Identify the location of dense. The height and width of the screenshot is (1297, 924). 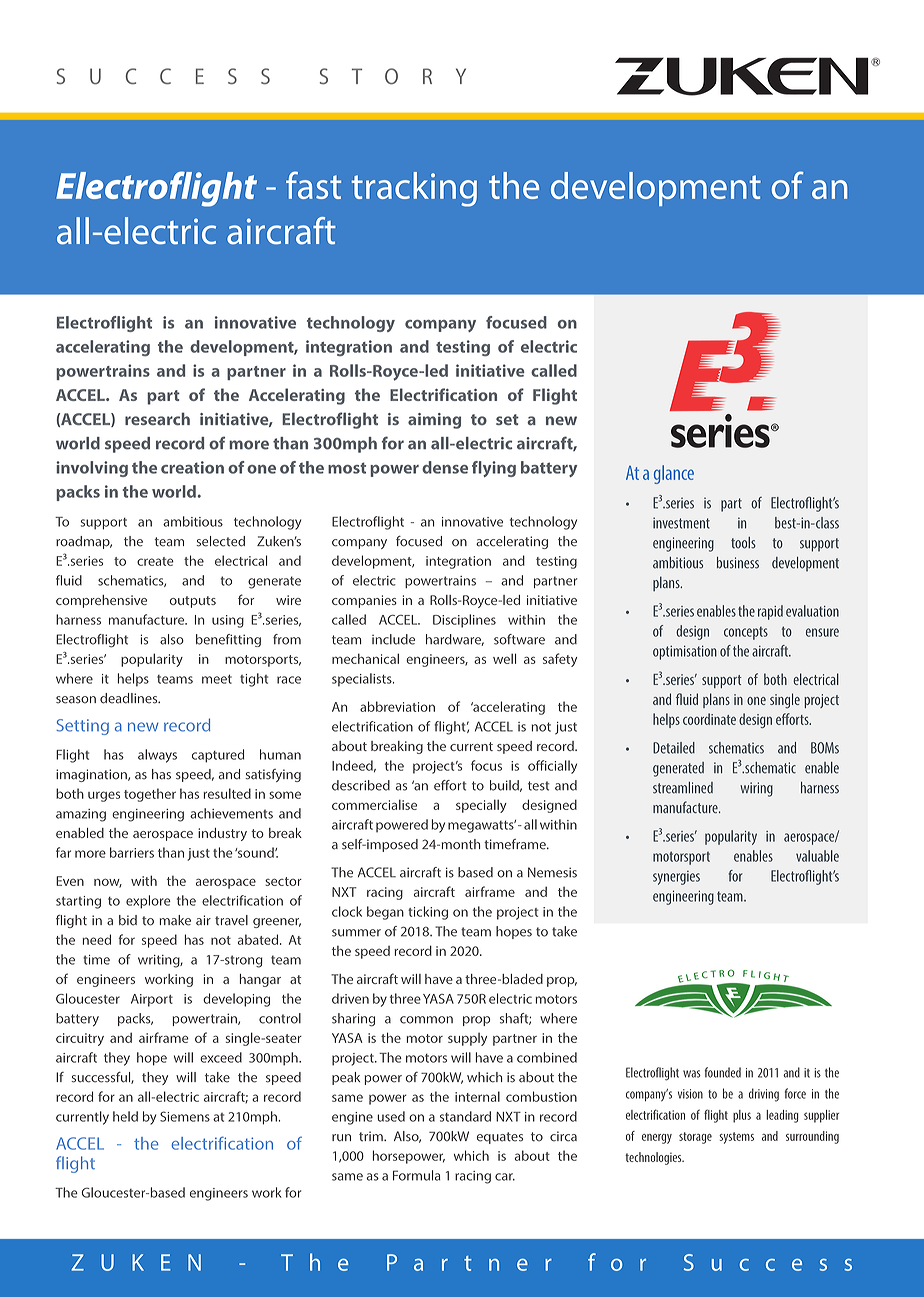
(445, 467).
